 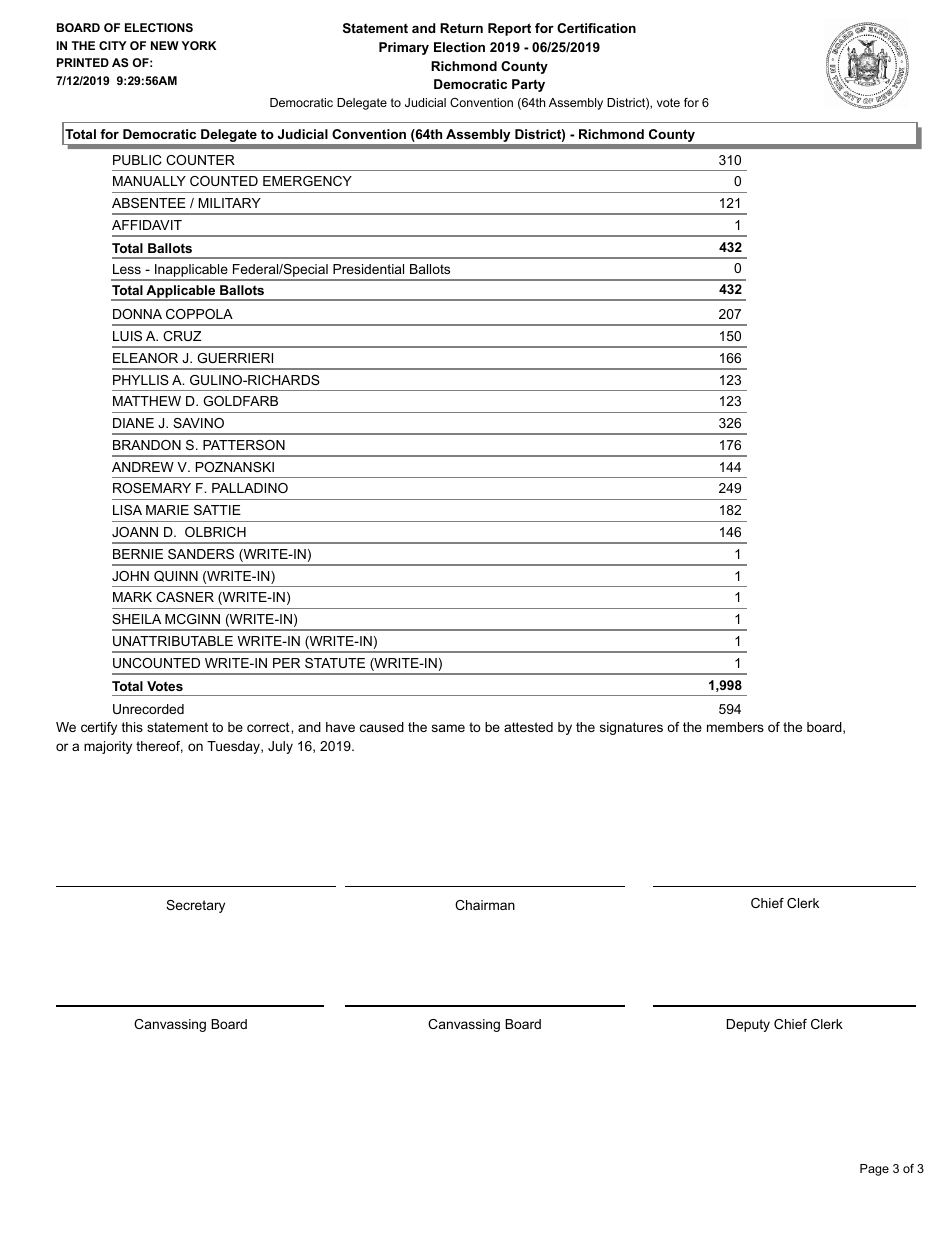 What do you see at coordinates (195, 906) in the screenshot?
I see `Secretary` at bounding box center [195, 906].
